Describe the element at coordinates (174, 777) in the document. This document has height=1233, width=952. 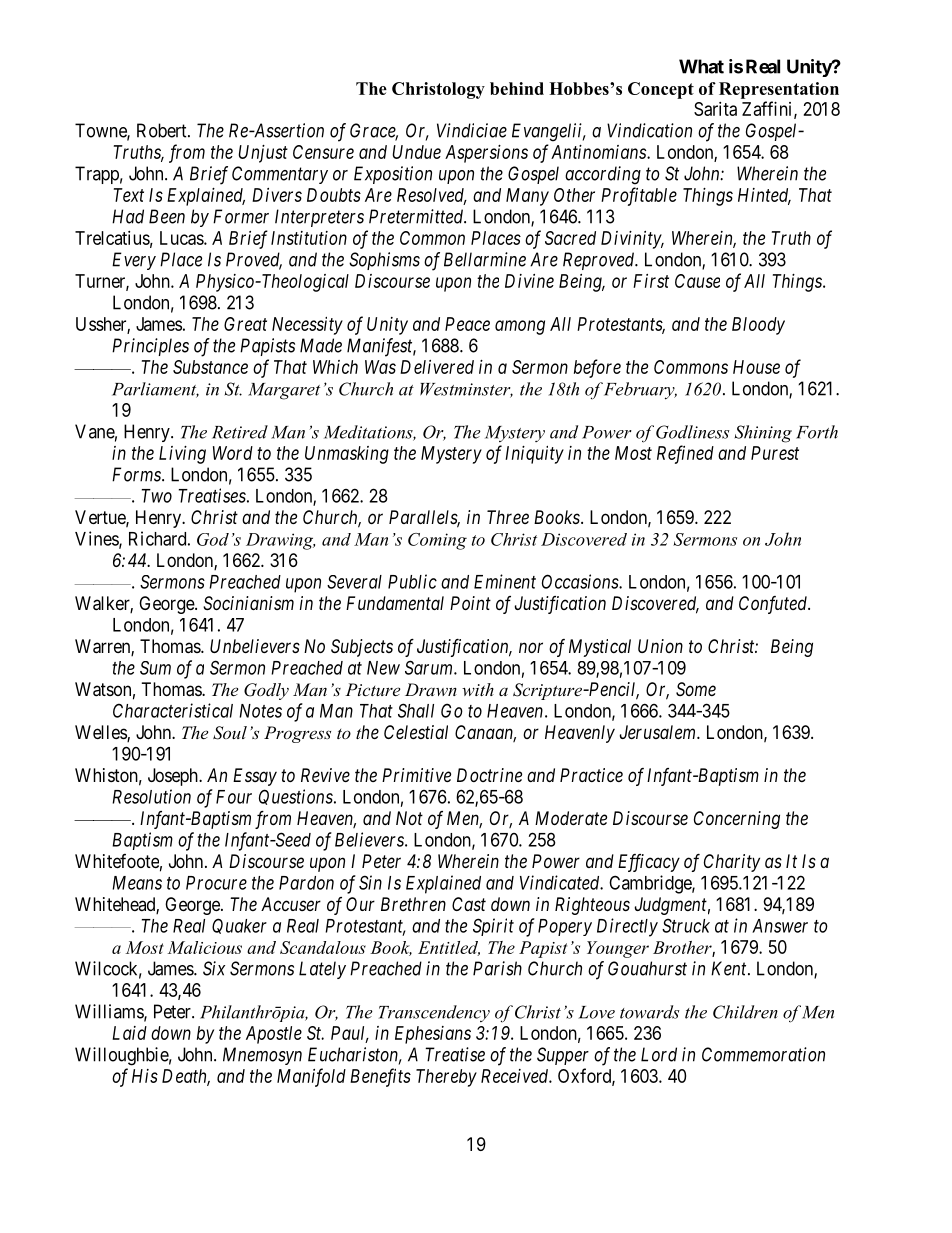
I see `Joseph` at that location.
